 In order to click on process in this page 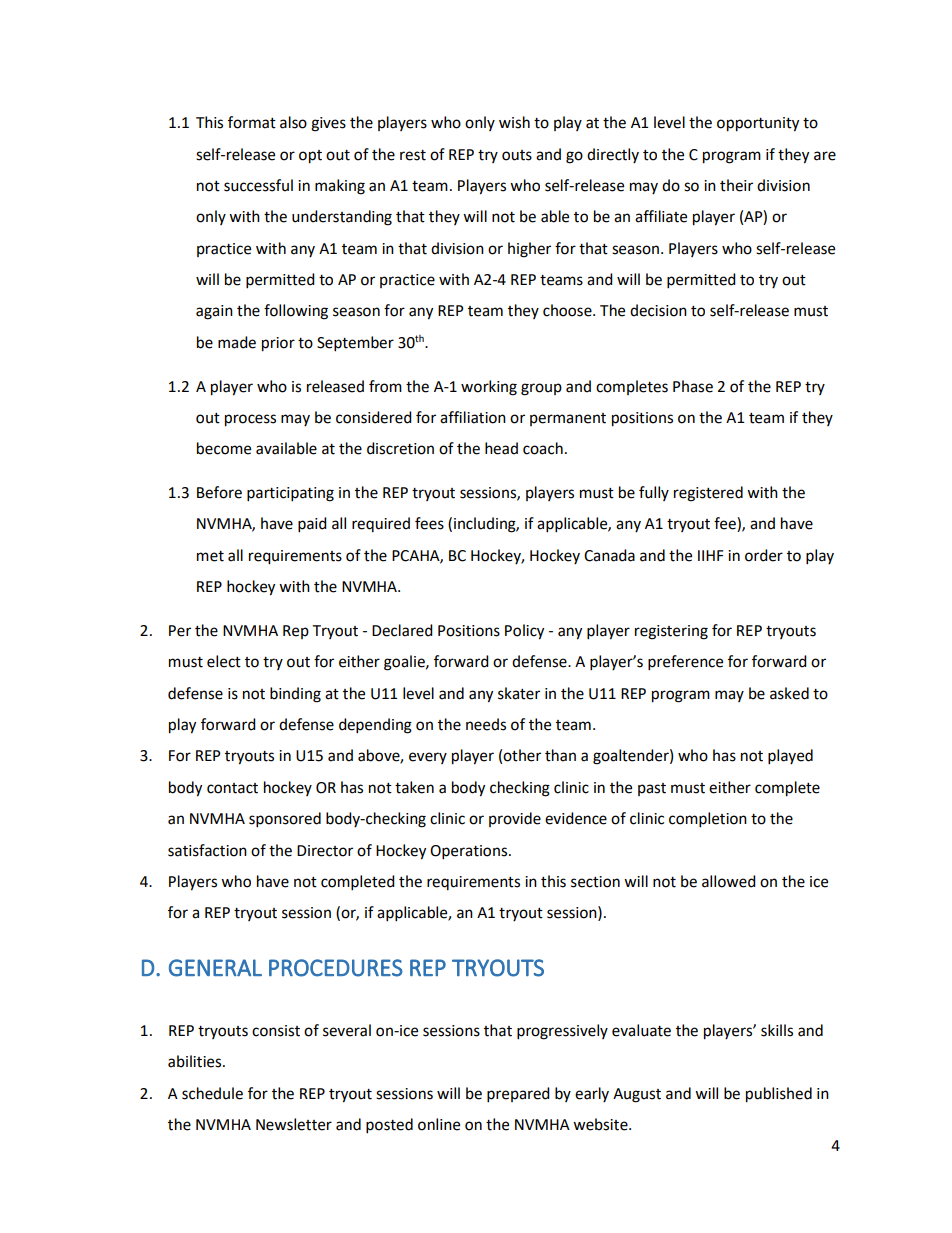, I will do `click(250, 420)`.
